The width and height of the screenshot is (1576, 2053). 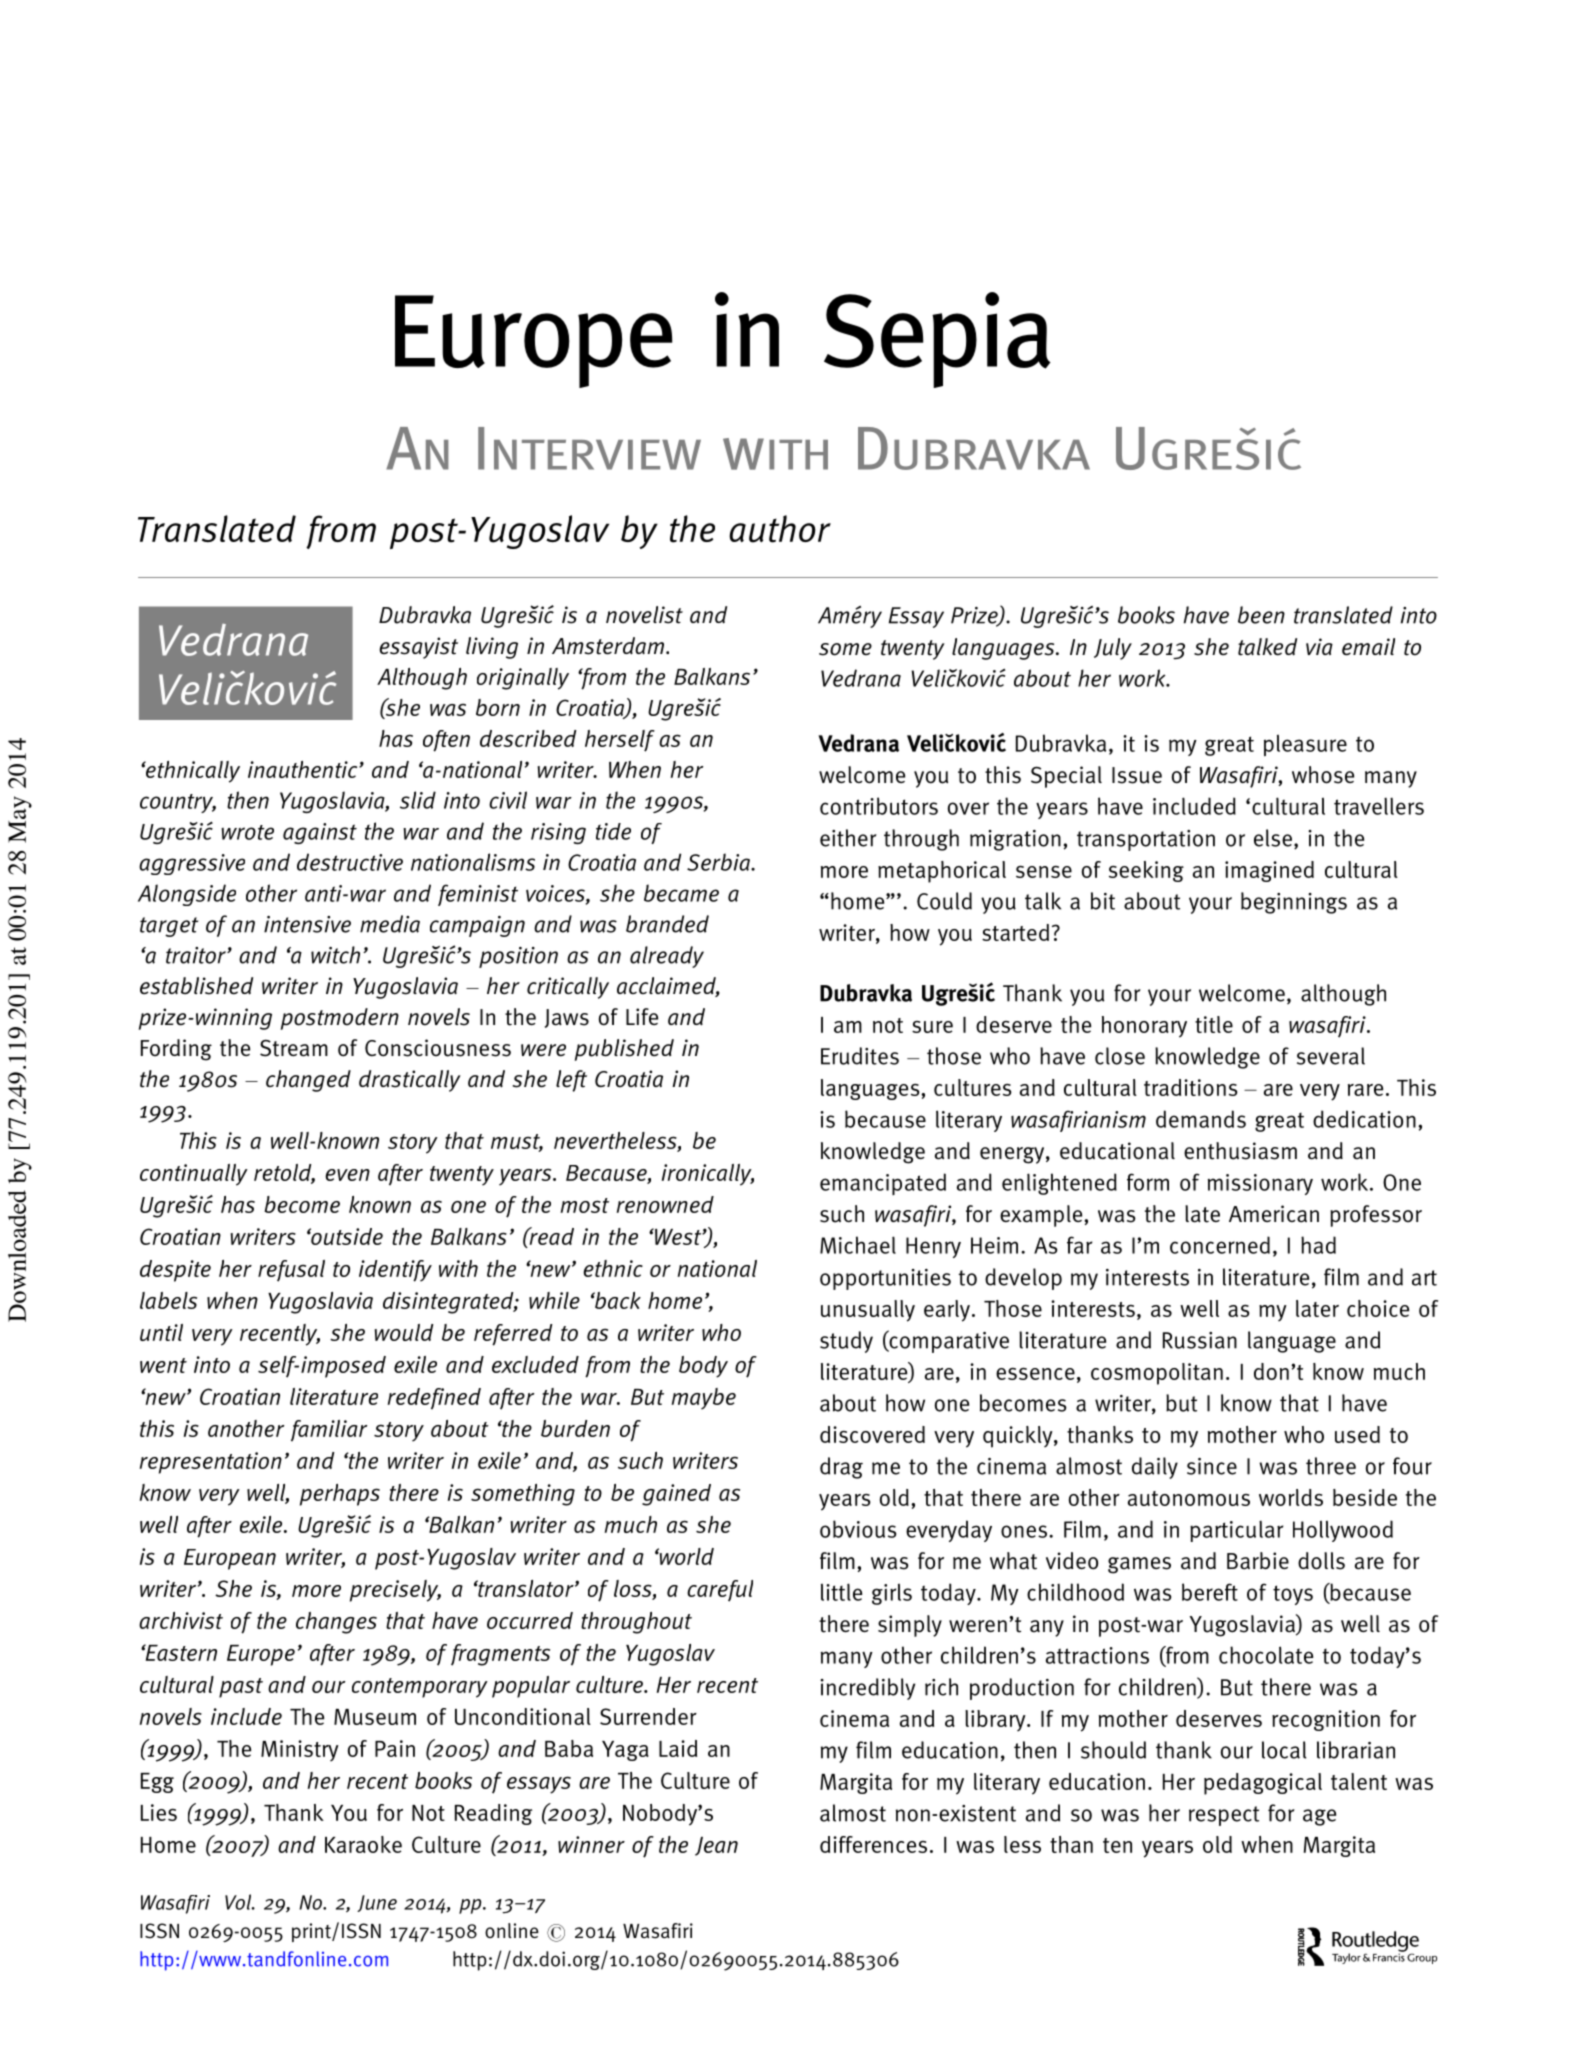 I want to click on Sepia, so click(x=937, y=340).
